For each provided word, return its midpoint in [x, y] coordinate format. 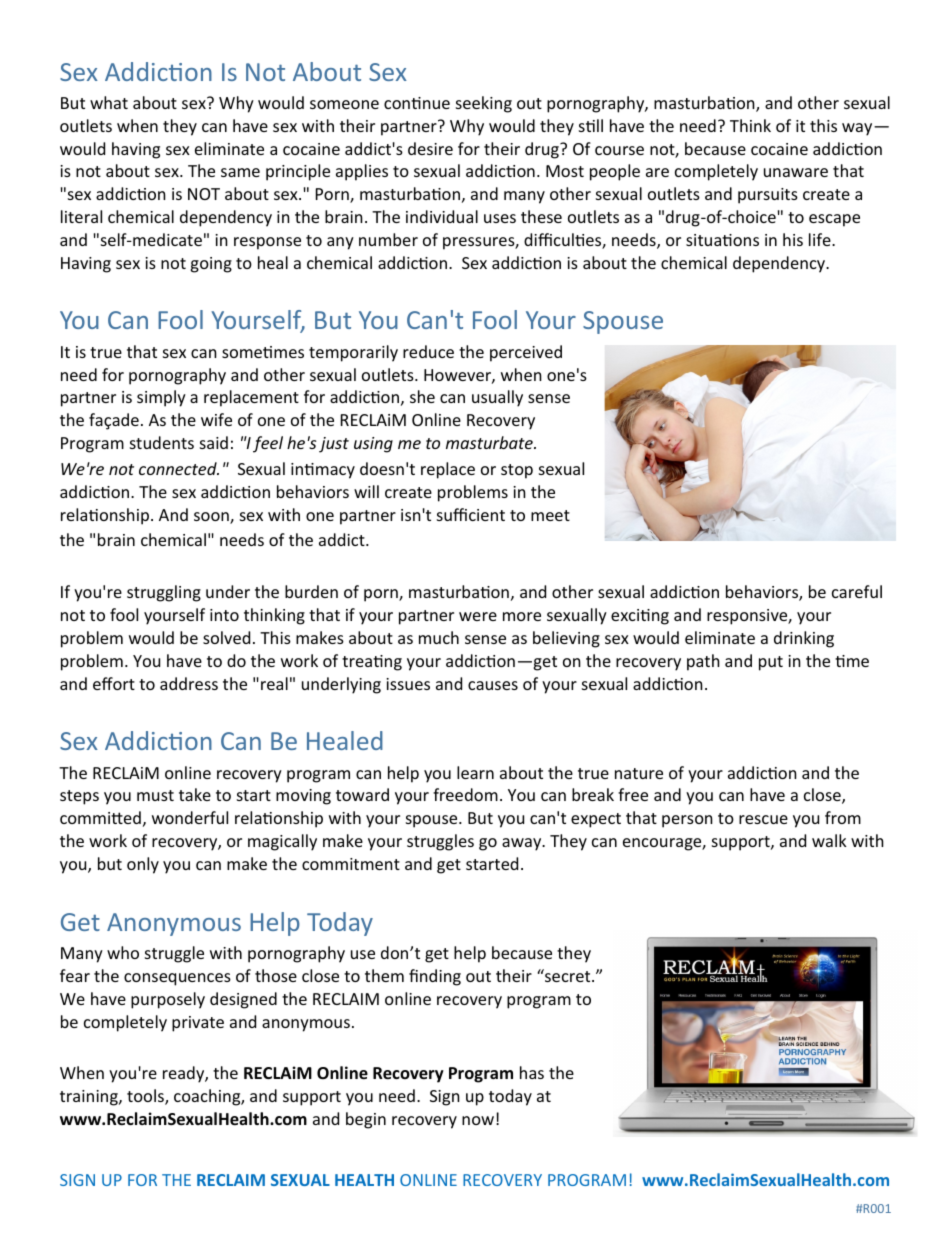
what [109, 102]
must [155, 795]
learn [475, 772]
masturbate [490, 442]
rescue [763, 819]
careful [857, 591]
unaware [796, 172]
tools [146, 1097]
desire [430, 148]
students [162, 442]
